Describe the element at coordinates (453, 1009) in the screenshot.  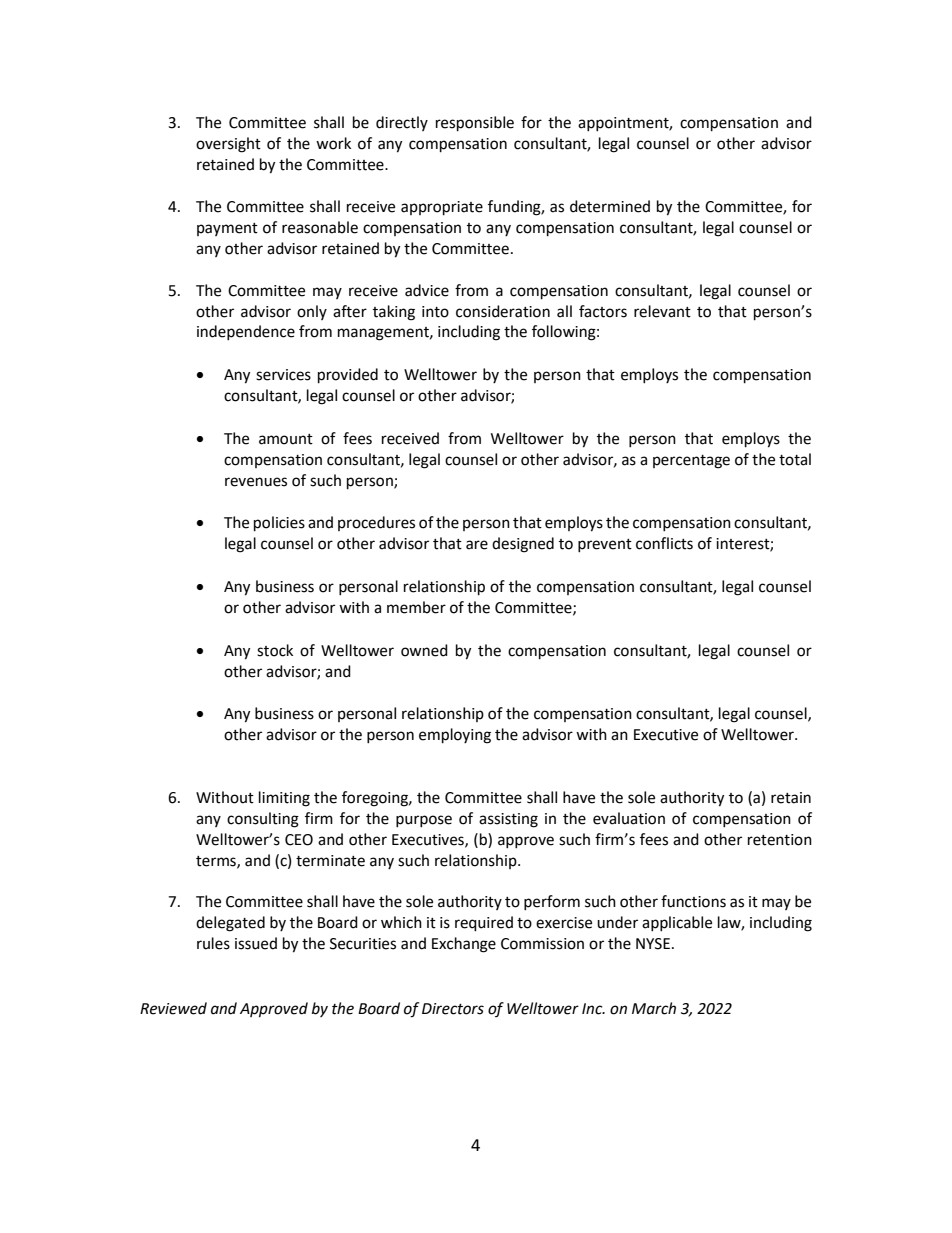
I see `Directors` at that location.
